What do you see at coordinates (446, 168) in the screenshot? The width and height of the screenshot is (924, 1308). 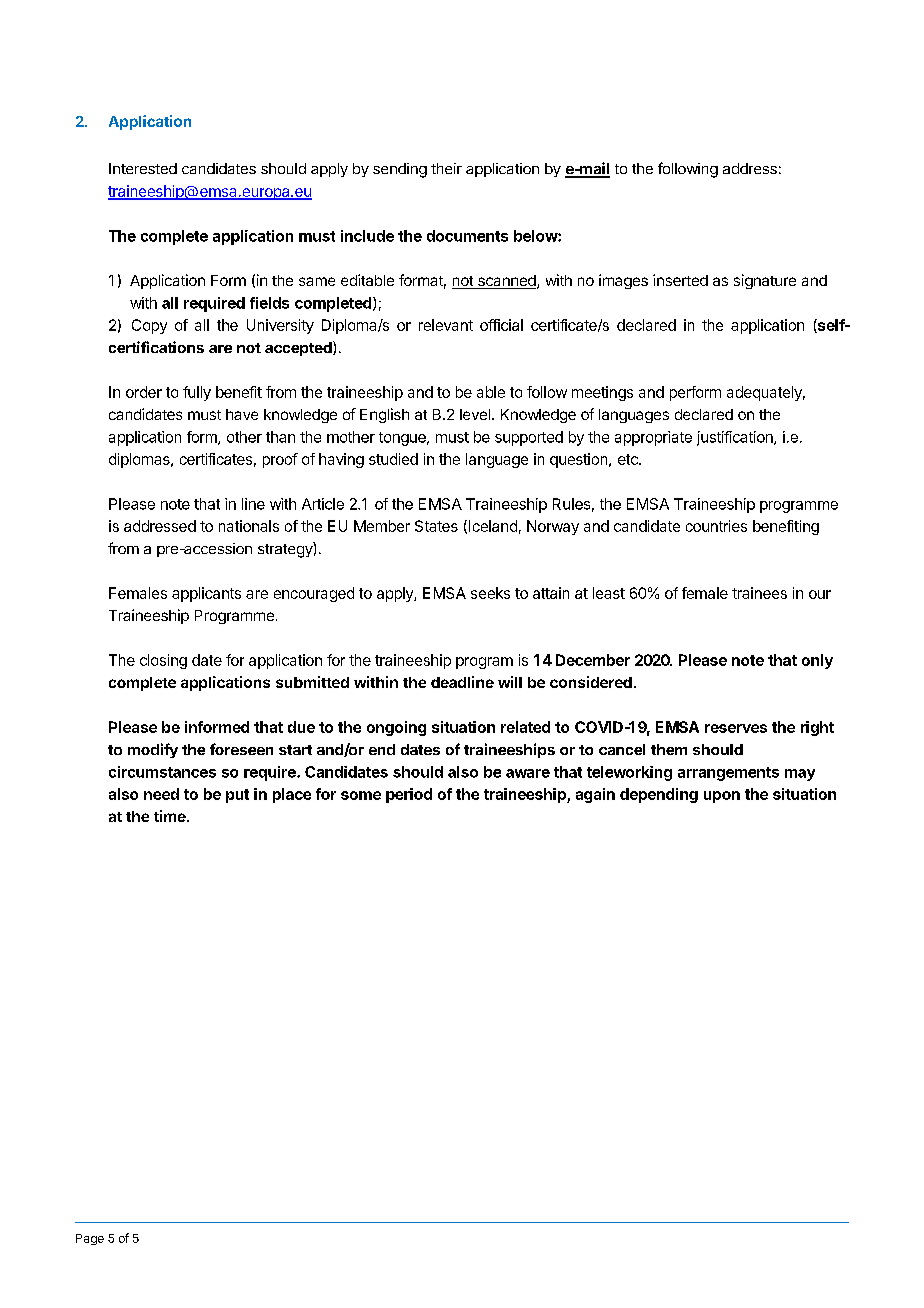 I see `their` at bounding box center [446, 168].
